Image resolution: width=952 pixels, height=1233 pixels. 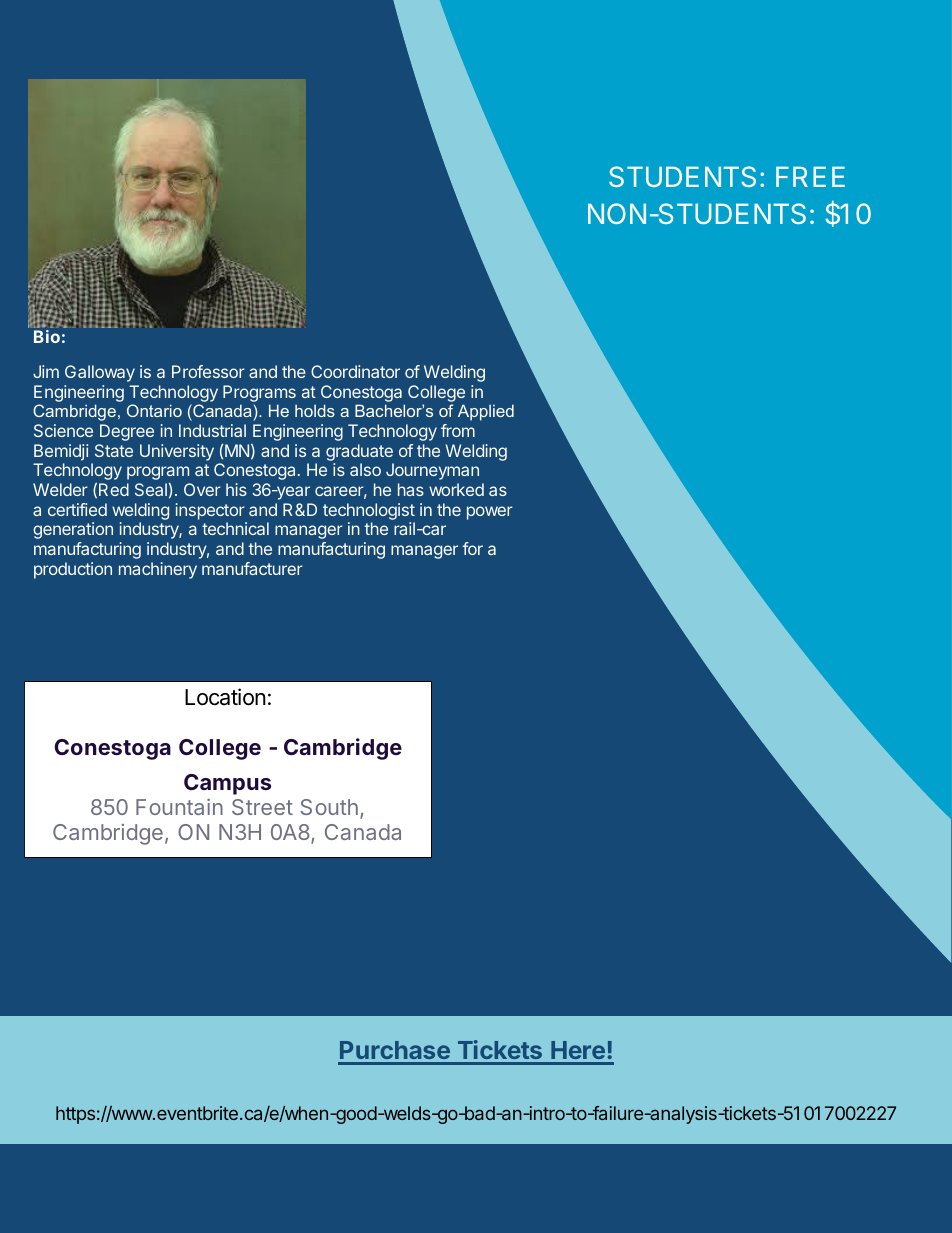 I want to click on Location, so click(x=225, y=697).
